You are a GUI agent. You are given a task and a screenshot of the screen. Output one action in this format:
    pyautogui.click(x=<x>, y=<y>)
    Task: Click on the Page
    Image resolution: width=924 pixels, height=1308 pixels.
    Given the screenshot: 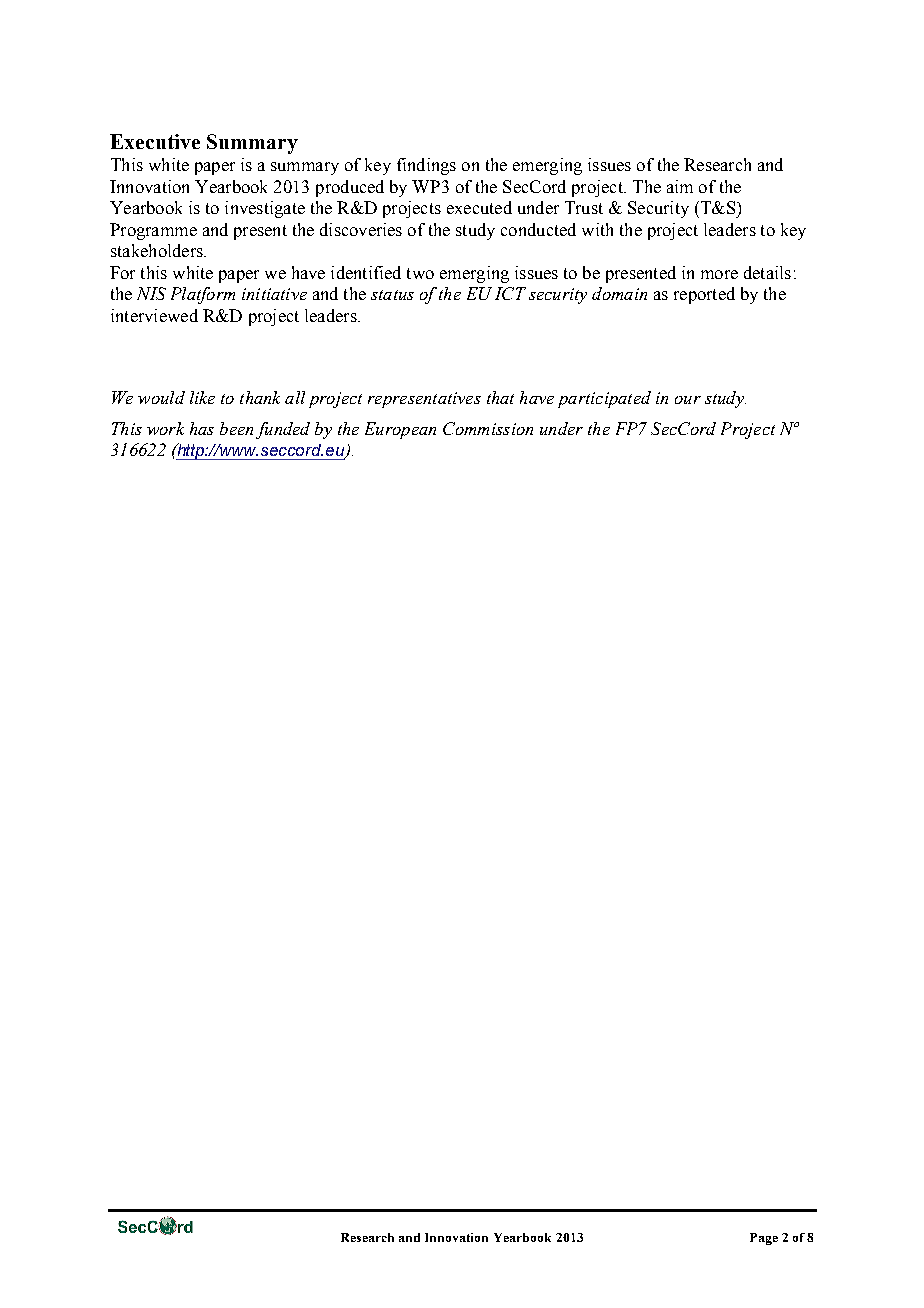 What is the action you would take?
    pyautogui.click(x=764, y=1239)
